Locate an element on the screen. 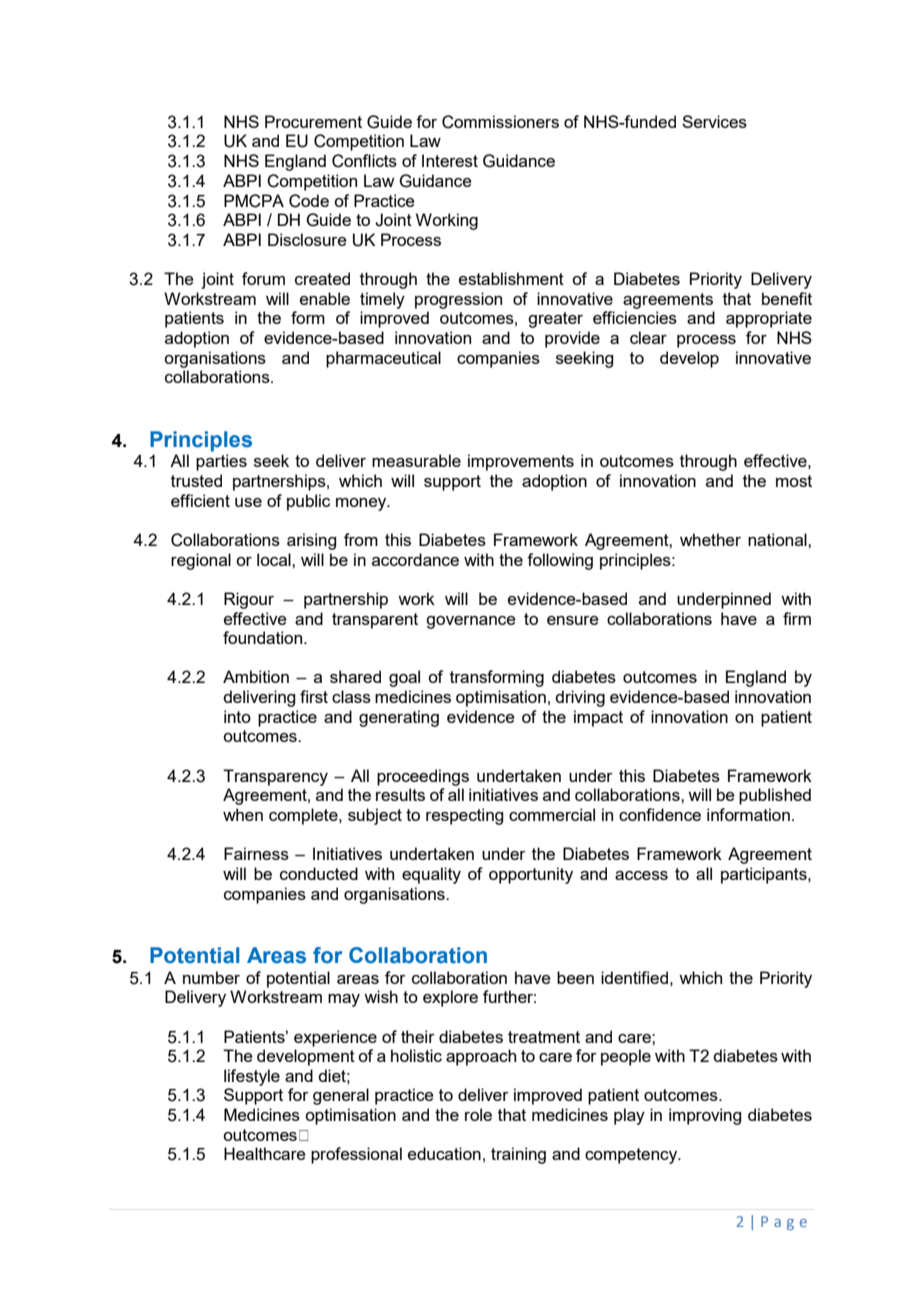 The width and height of the screenshot is (924, 1308). Procurement is located at coordinates (313, 121).
